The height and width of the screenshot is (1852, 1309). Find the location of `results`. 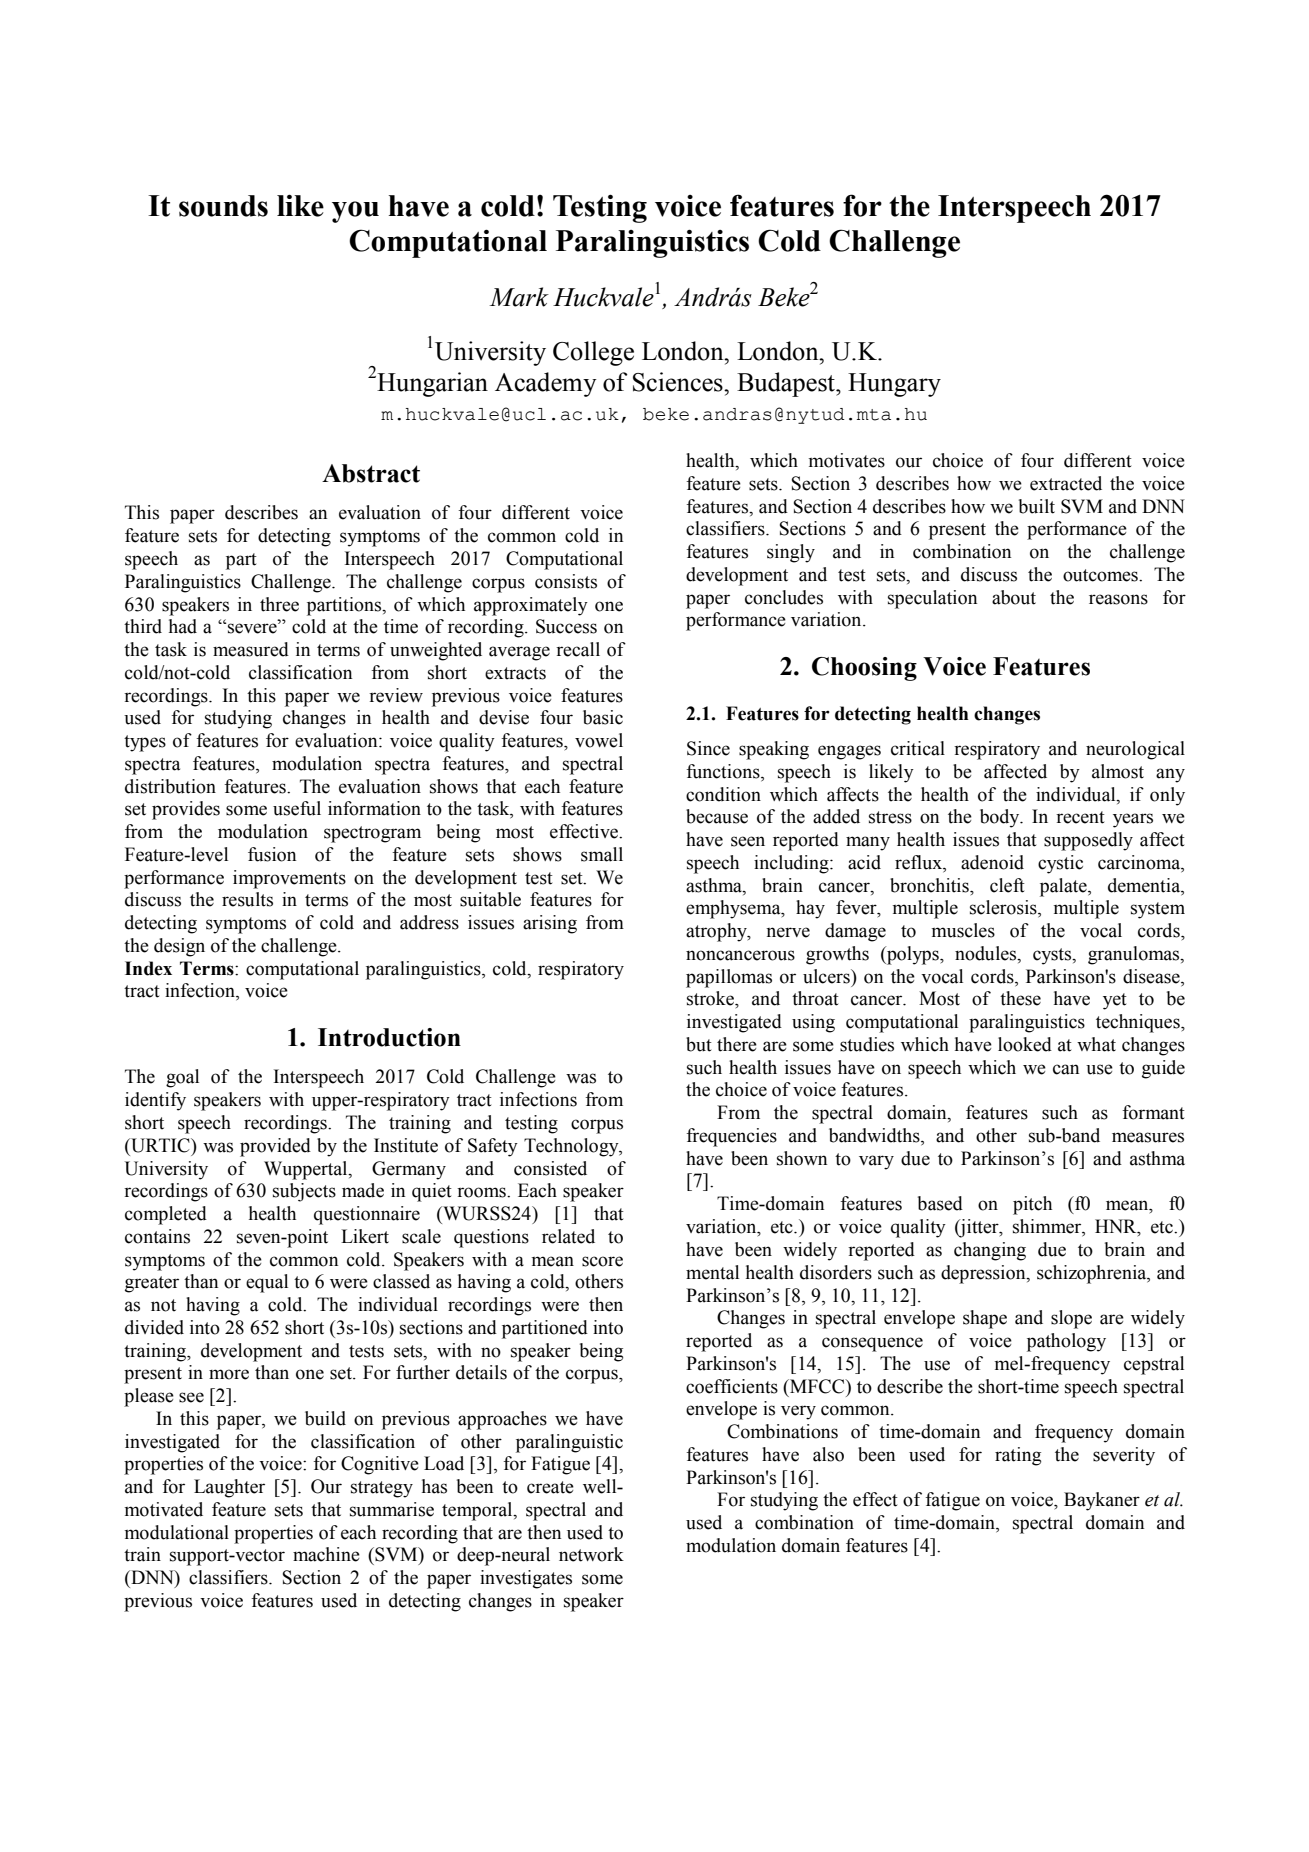

results is located at coordinates (247, 899).
